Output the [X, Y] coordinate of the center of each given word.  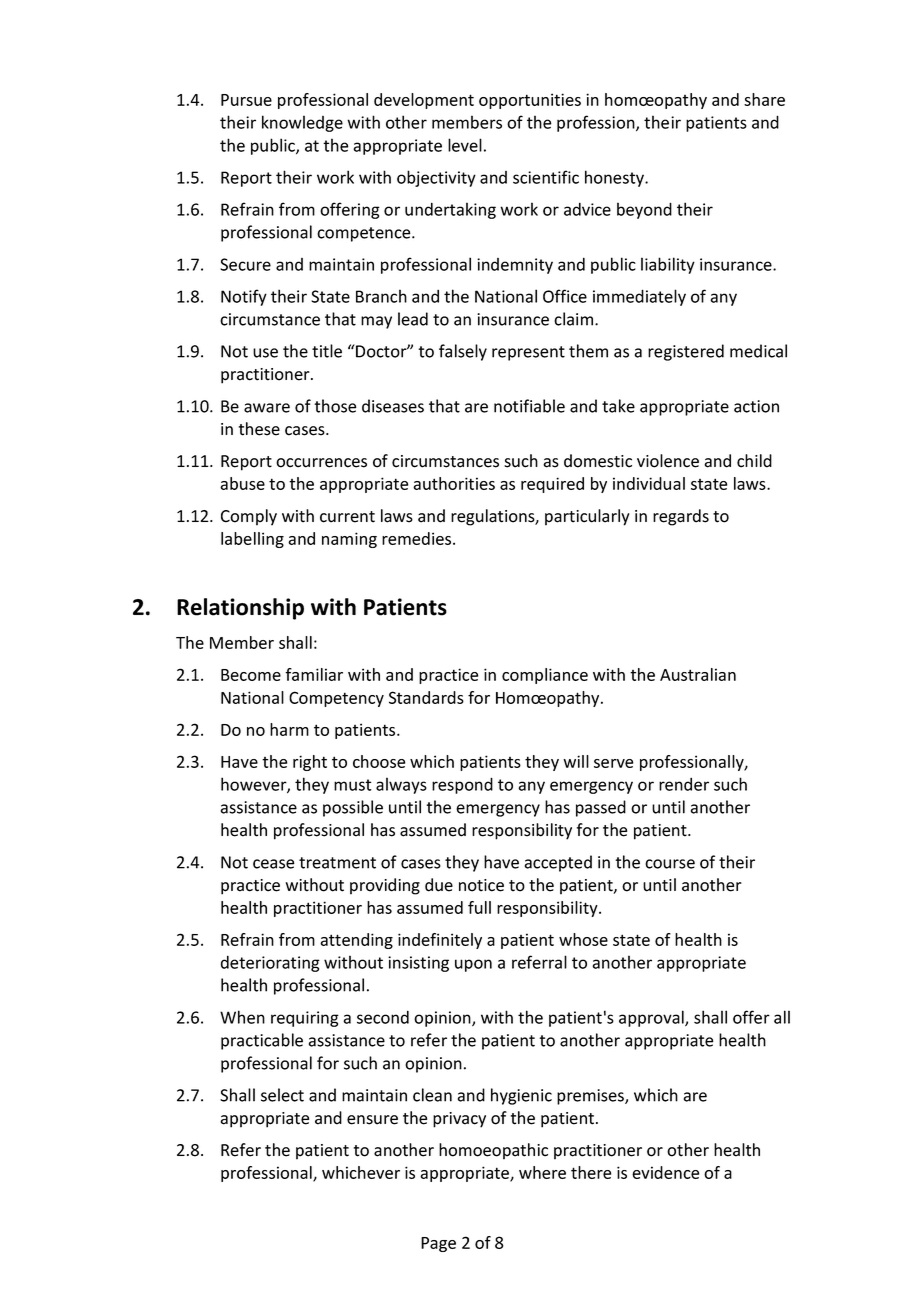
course [670, 864]
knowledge [302, 123]
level [465, 145]
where [542, 1172]
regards [681, 517]
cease [274, 864]
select [282, 1095]
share [764, 99]
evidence [665, 1172]
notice [481, 885]
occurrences [321, 463]
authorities [454, 483]
